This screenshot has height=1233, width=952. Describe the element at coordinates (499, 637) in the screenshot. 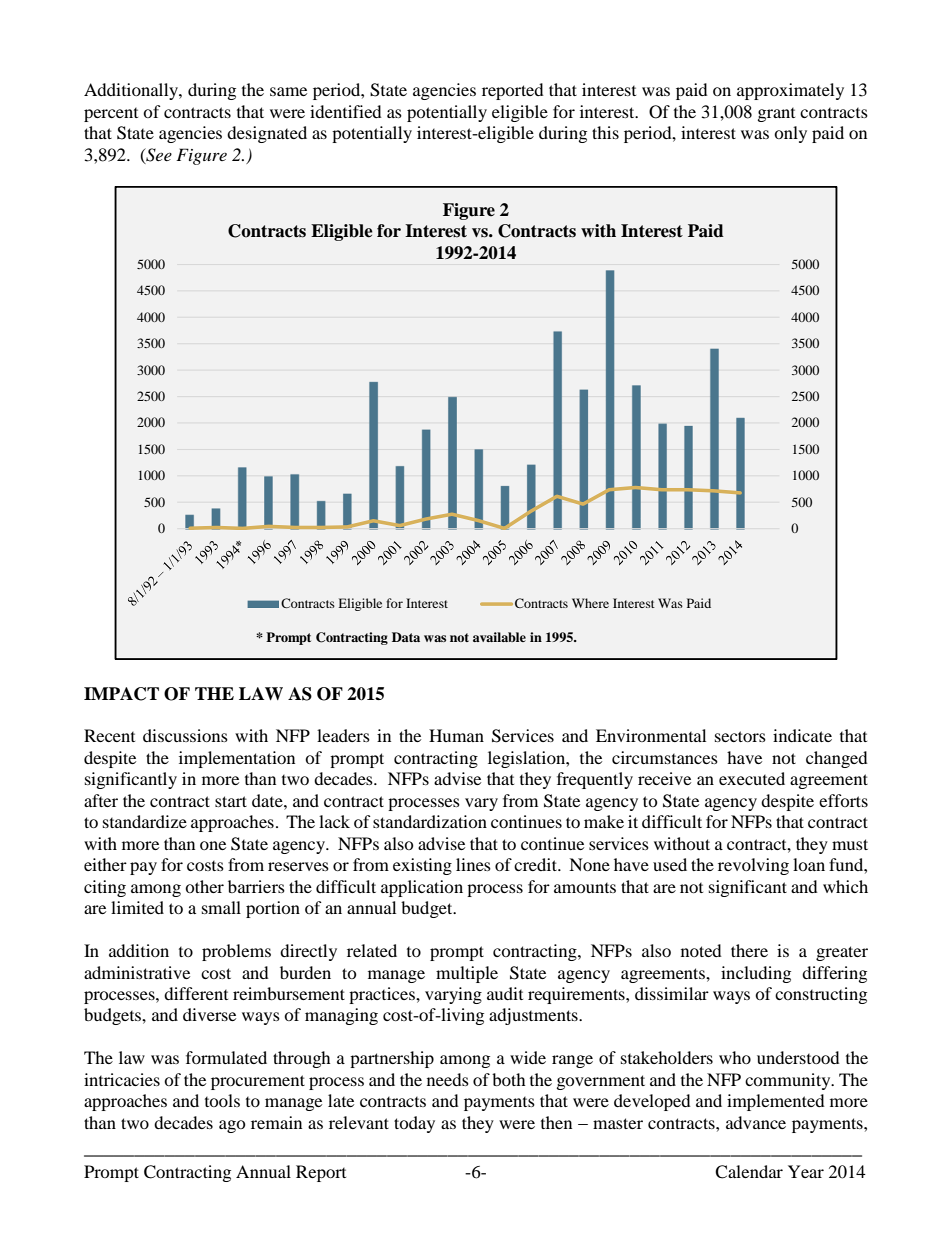

I see `available` at that location.
